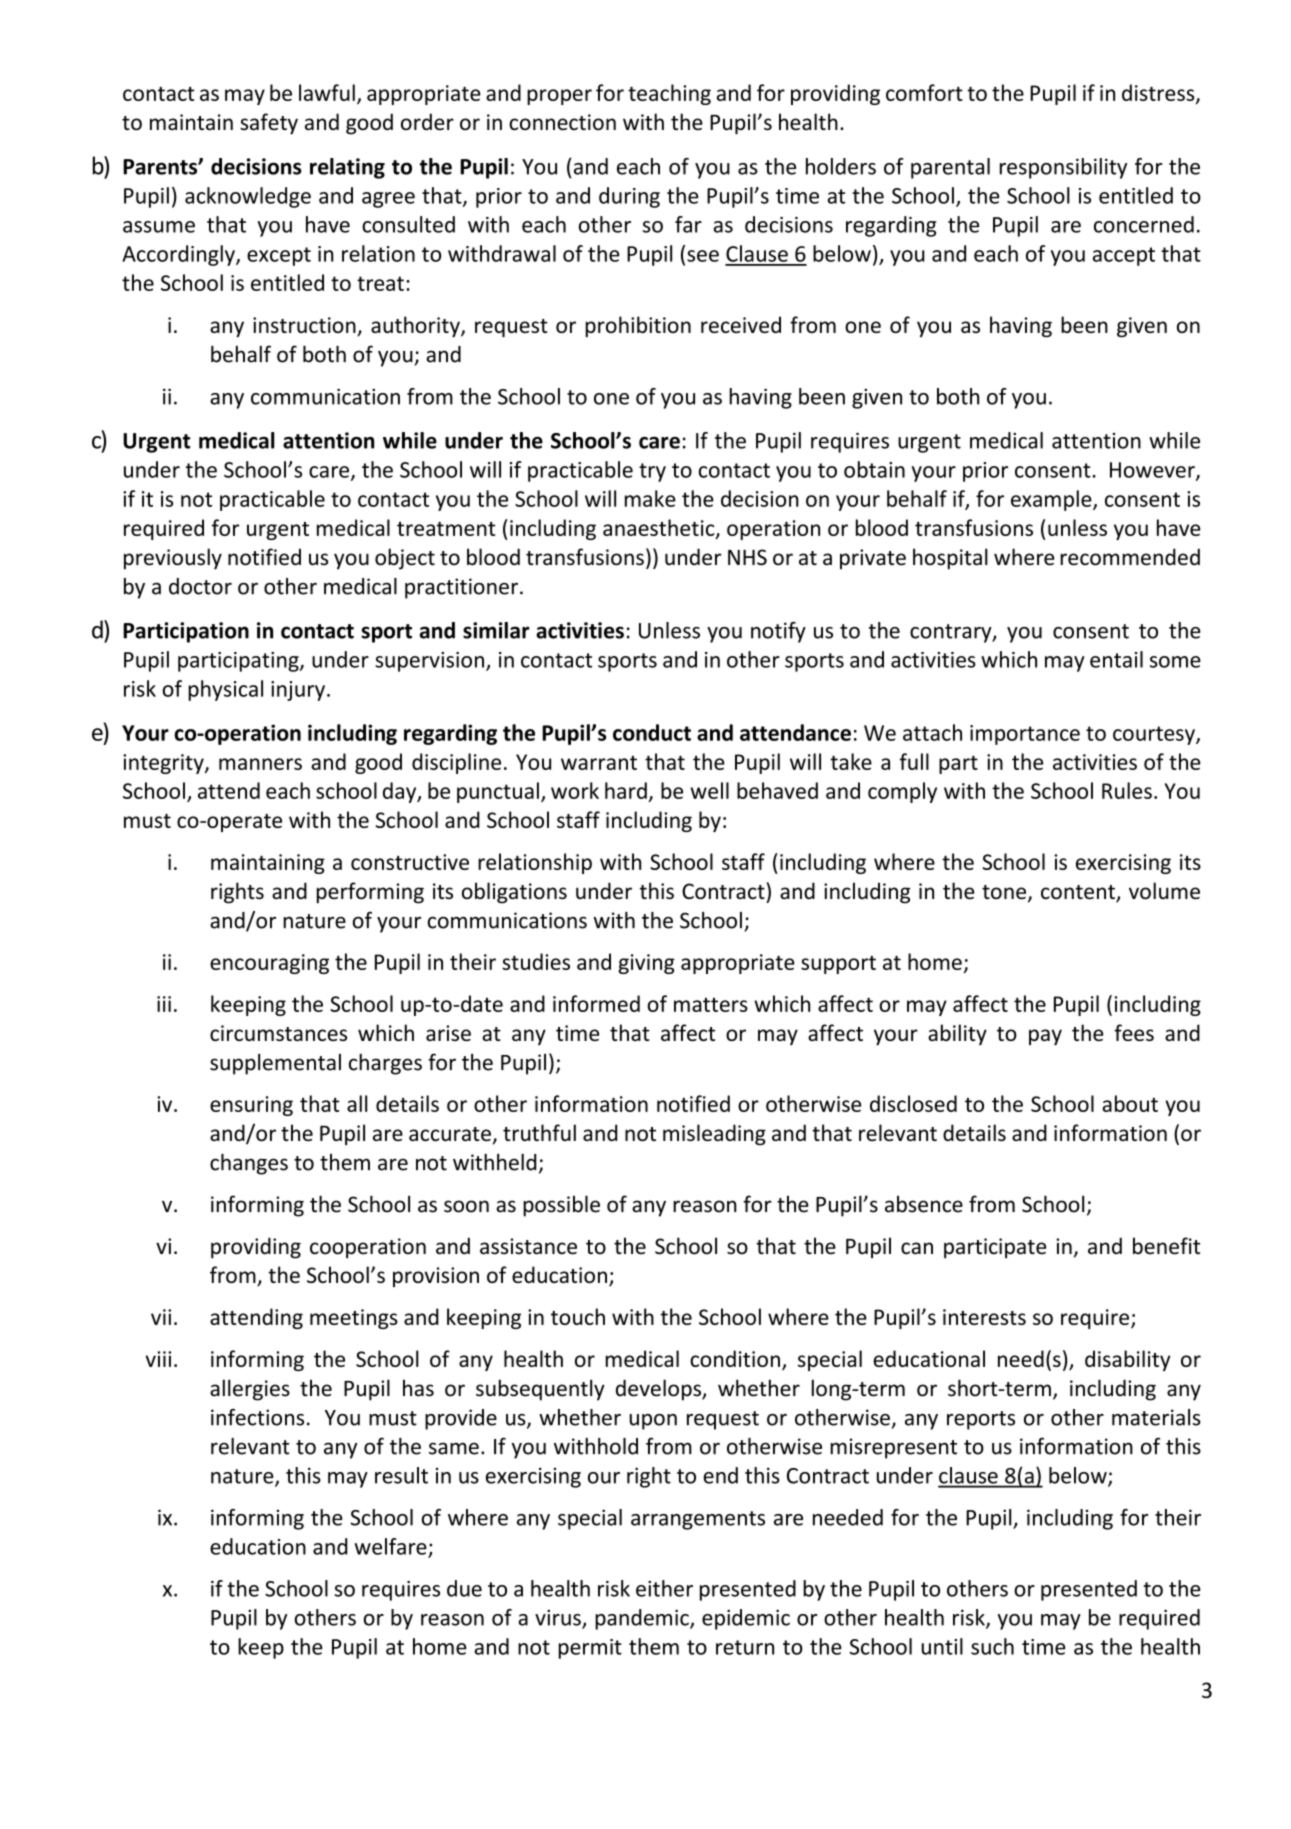  I want to click on responsibility, so click(1063, 168).
